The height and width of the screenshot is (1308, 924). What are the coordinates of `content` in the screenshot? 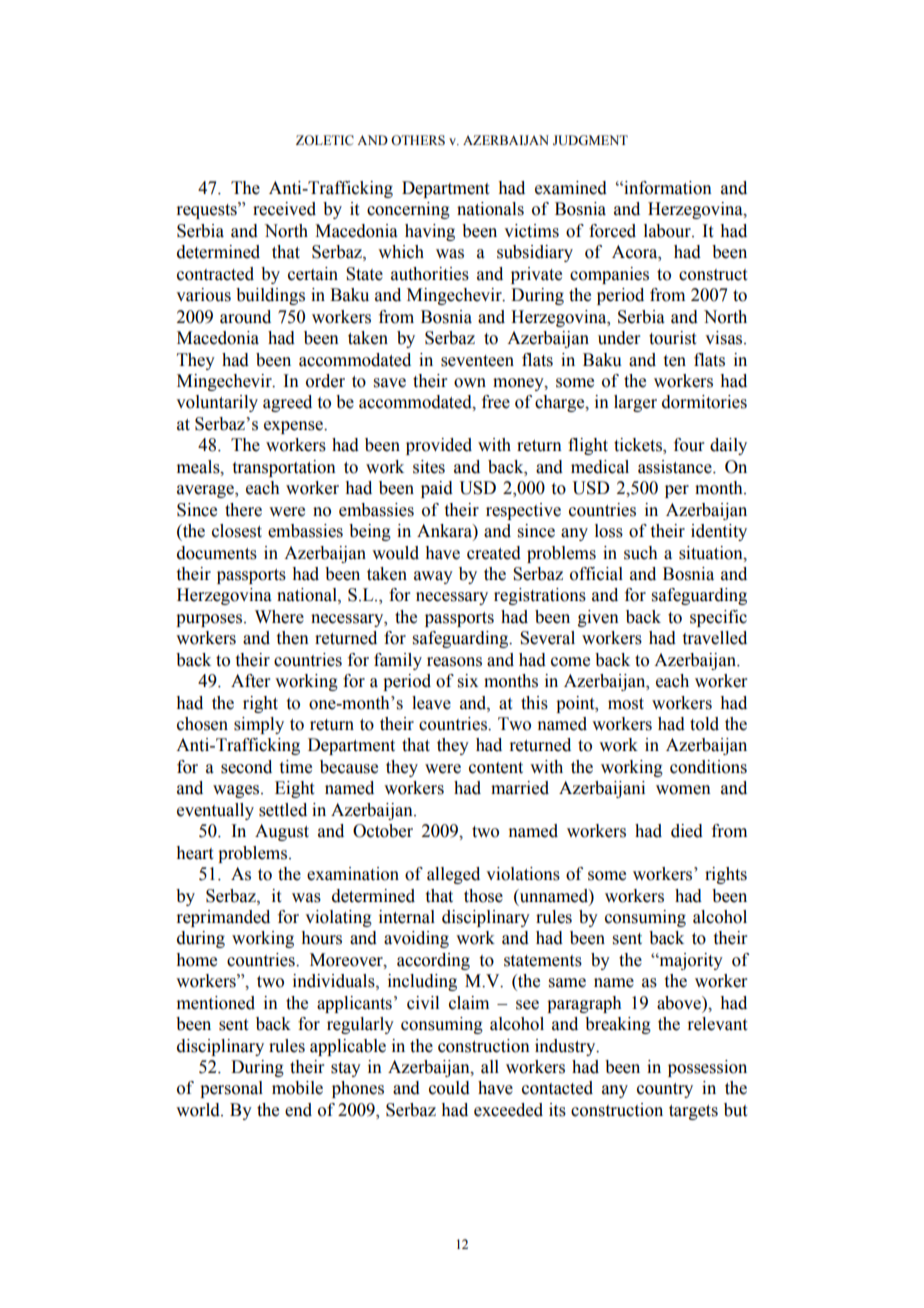 It's located at (496, 768).
